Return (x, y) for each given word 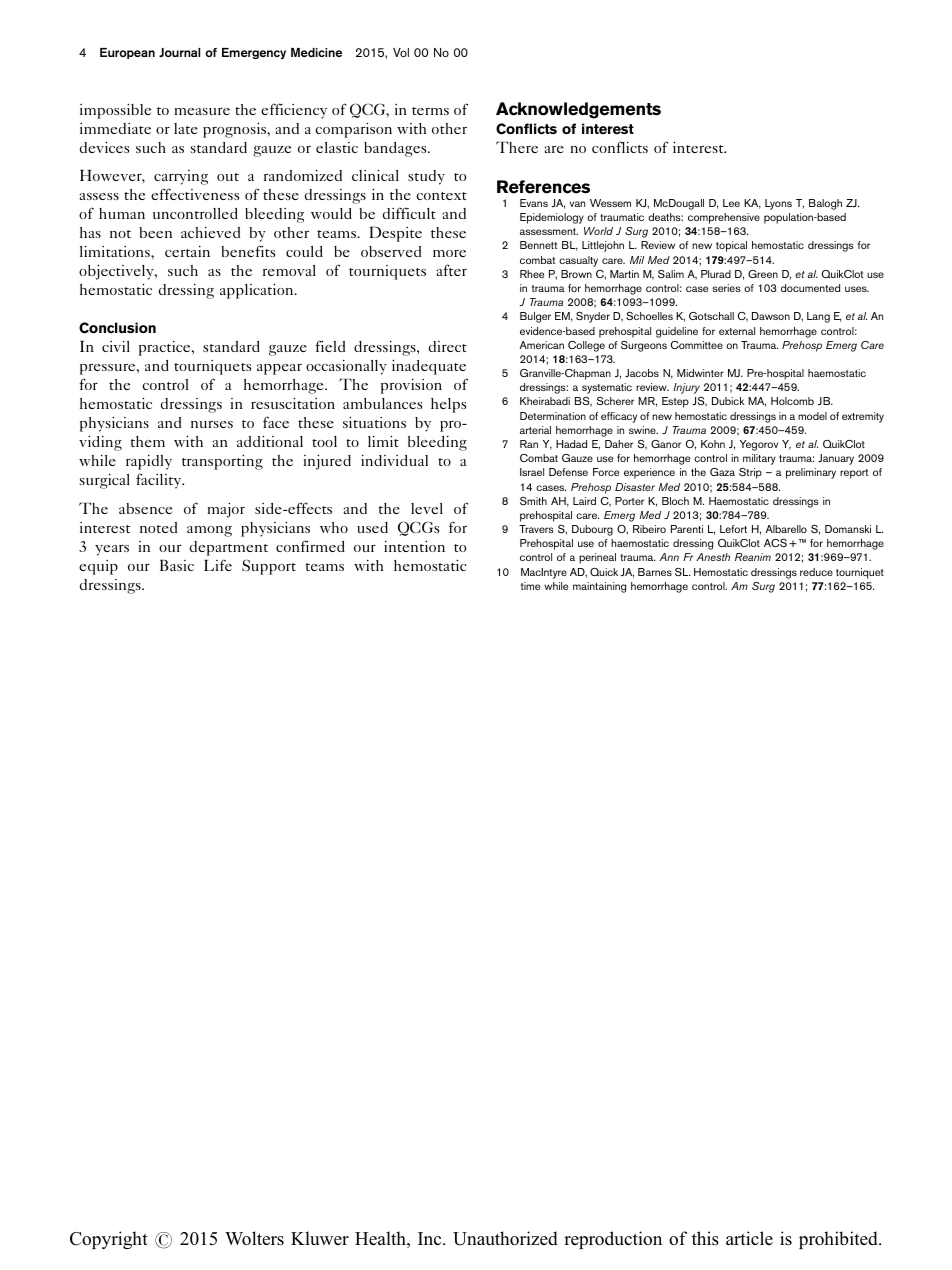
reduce (816, 572)
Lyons (778, 204)
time (530, 586)
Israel (532, 472)
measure (202, 111)
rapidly (149, 462)
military (759, 459)
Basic (177, 565)
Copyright (109, 1240)
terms (430, 111)
